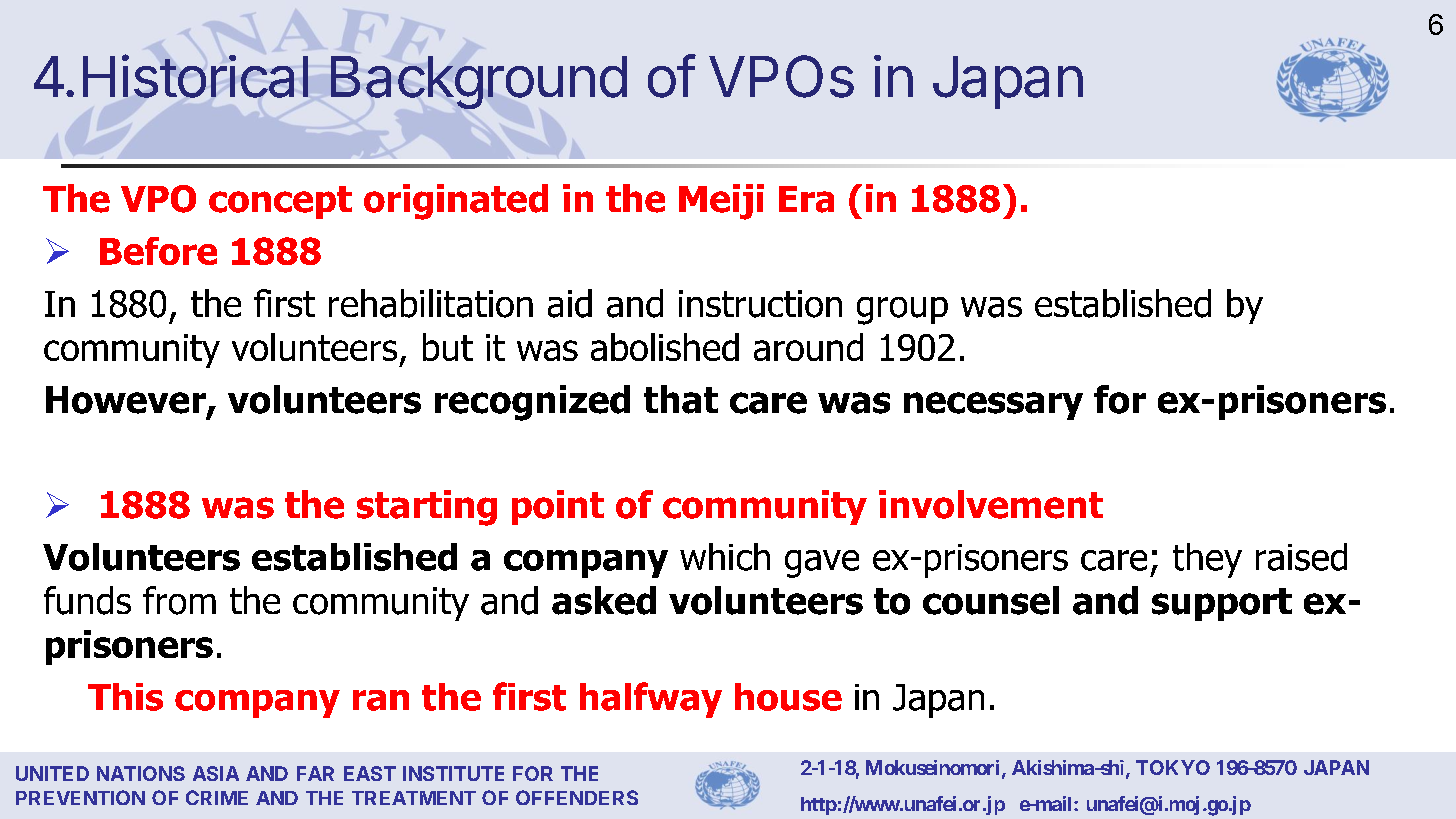 The image size is (1456, 819). I want to click on necessary, so click(993, 406).
